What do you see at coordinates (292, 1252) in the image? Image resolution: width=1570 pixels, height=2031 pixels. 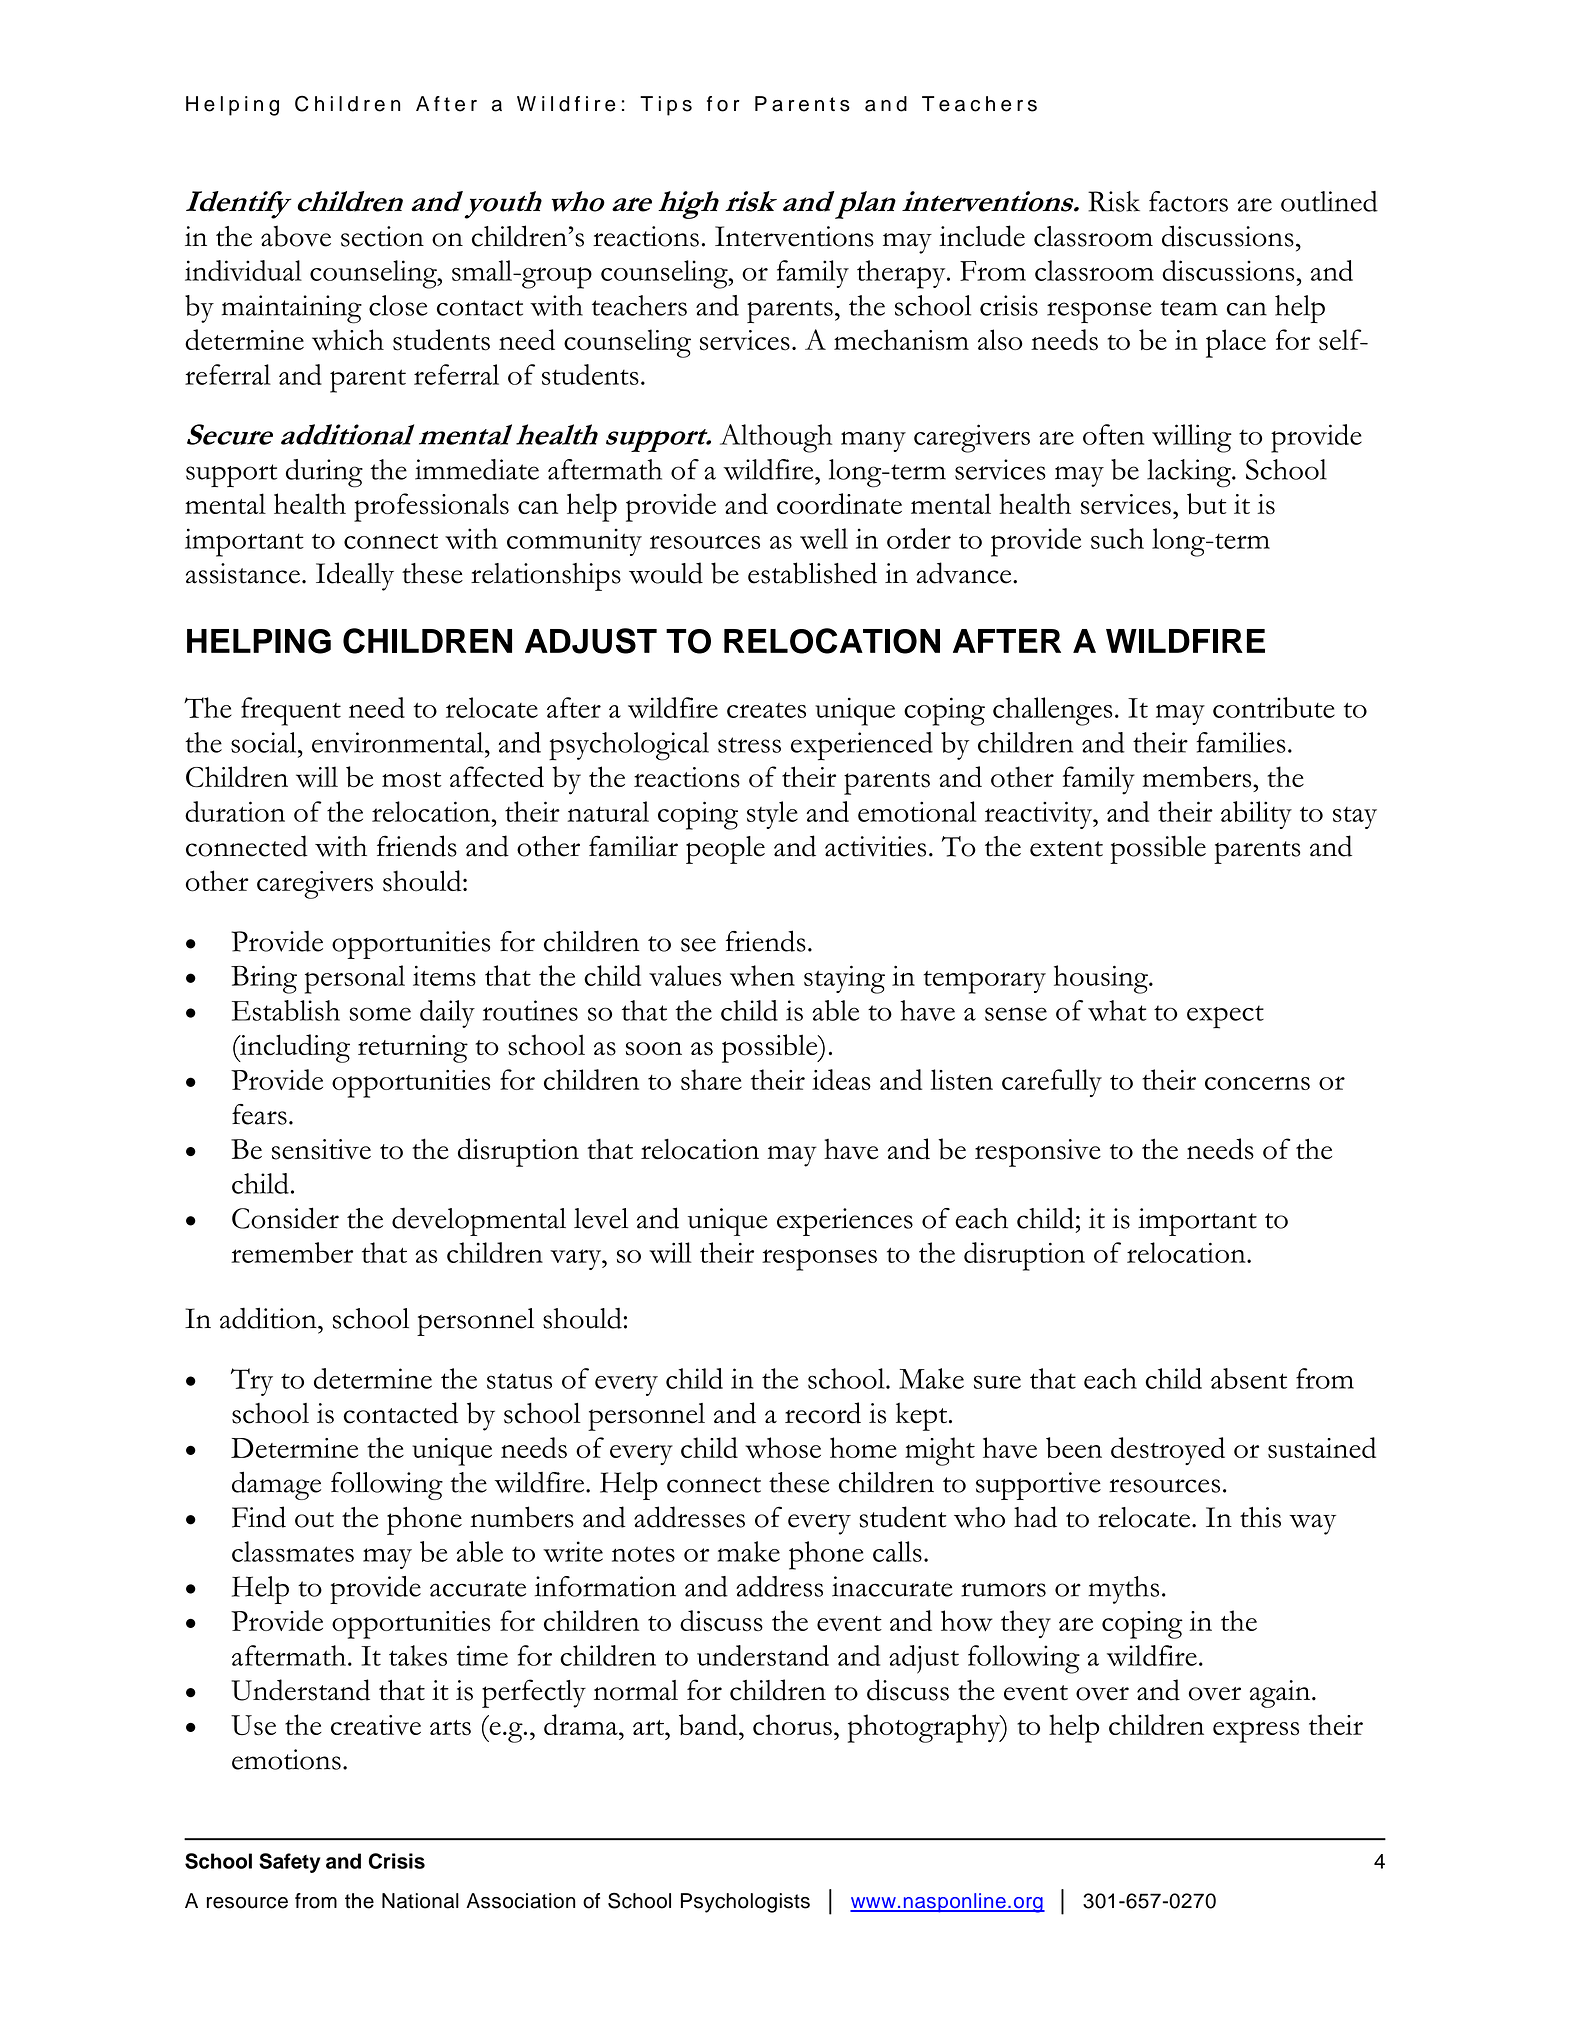 I see `remember` at bounding box center [292, 1252].
